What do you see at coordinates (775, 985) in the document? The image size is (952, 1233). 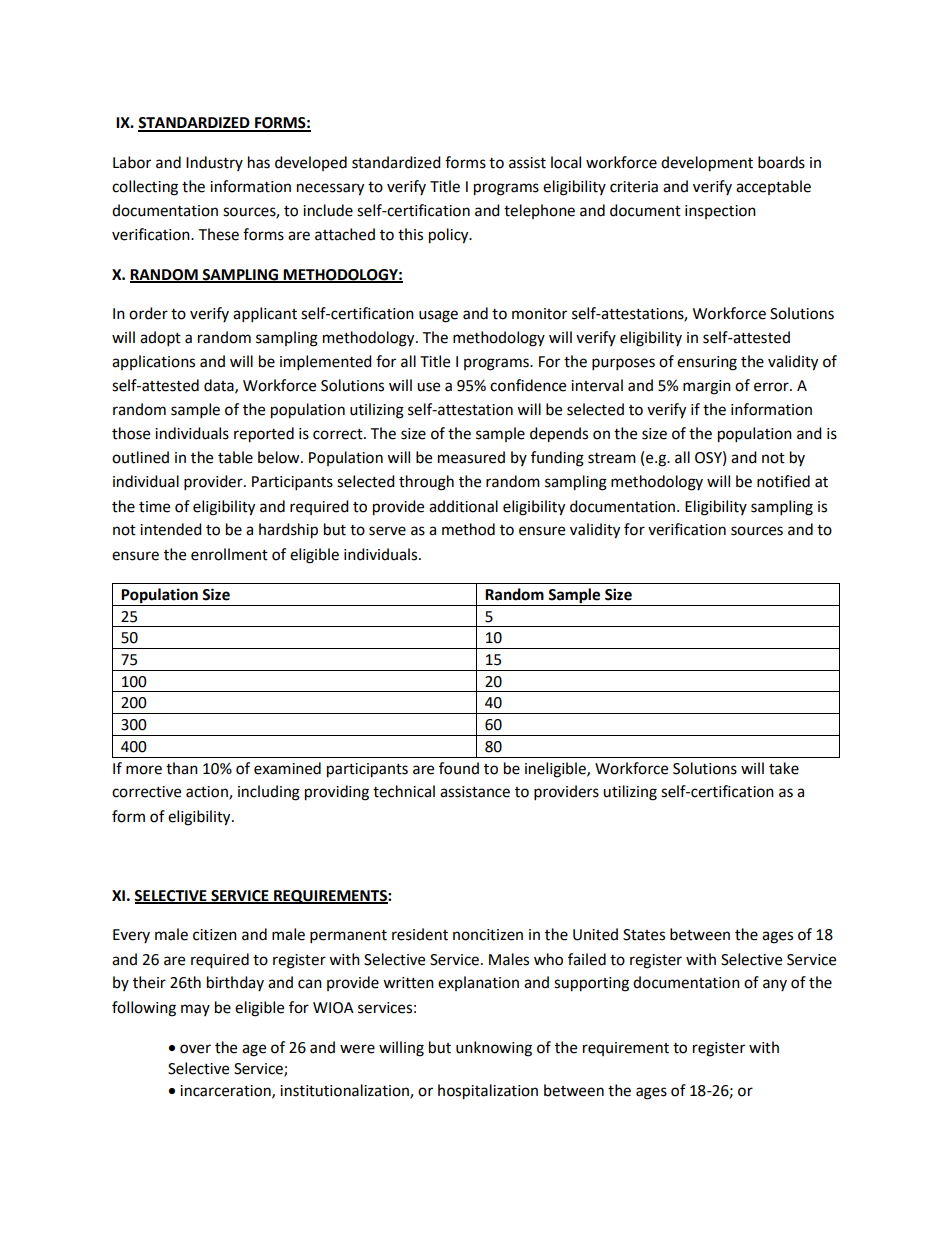 I see `any` at bounding box center [775, 985].
